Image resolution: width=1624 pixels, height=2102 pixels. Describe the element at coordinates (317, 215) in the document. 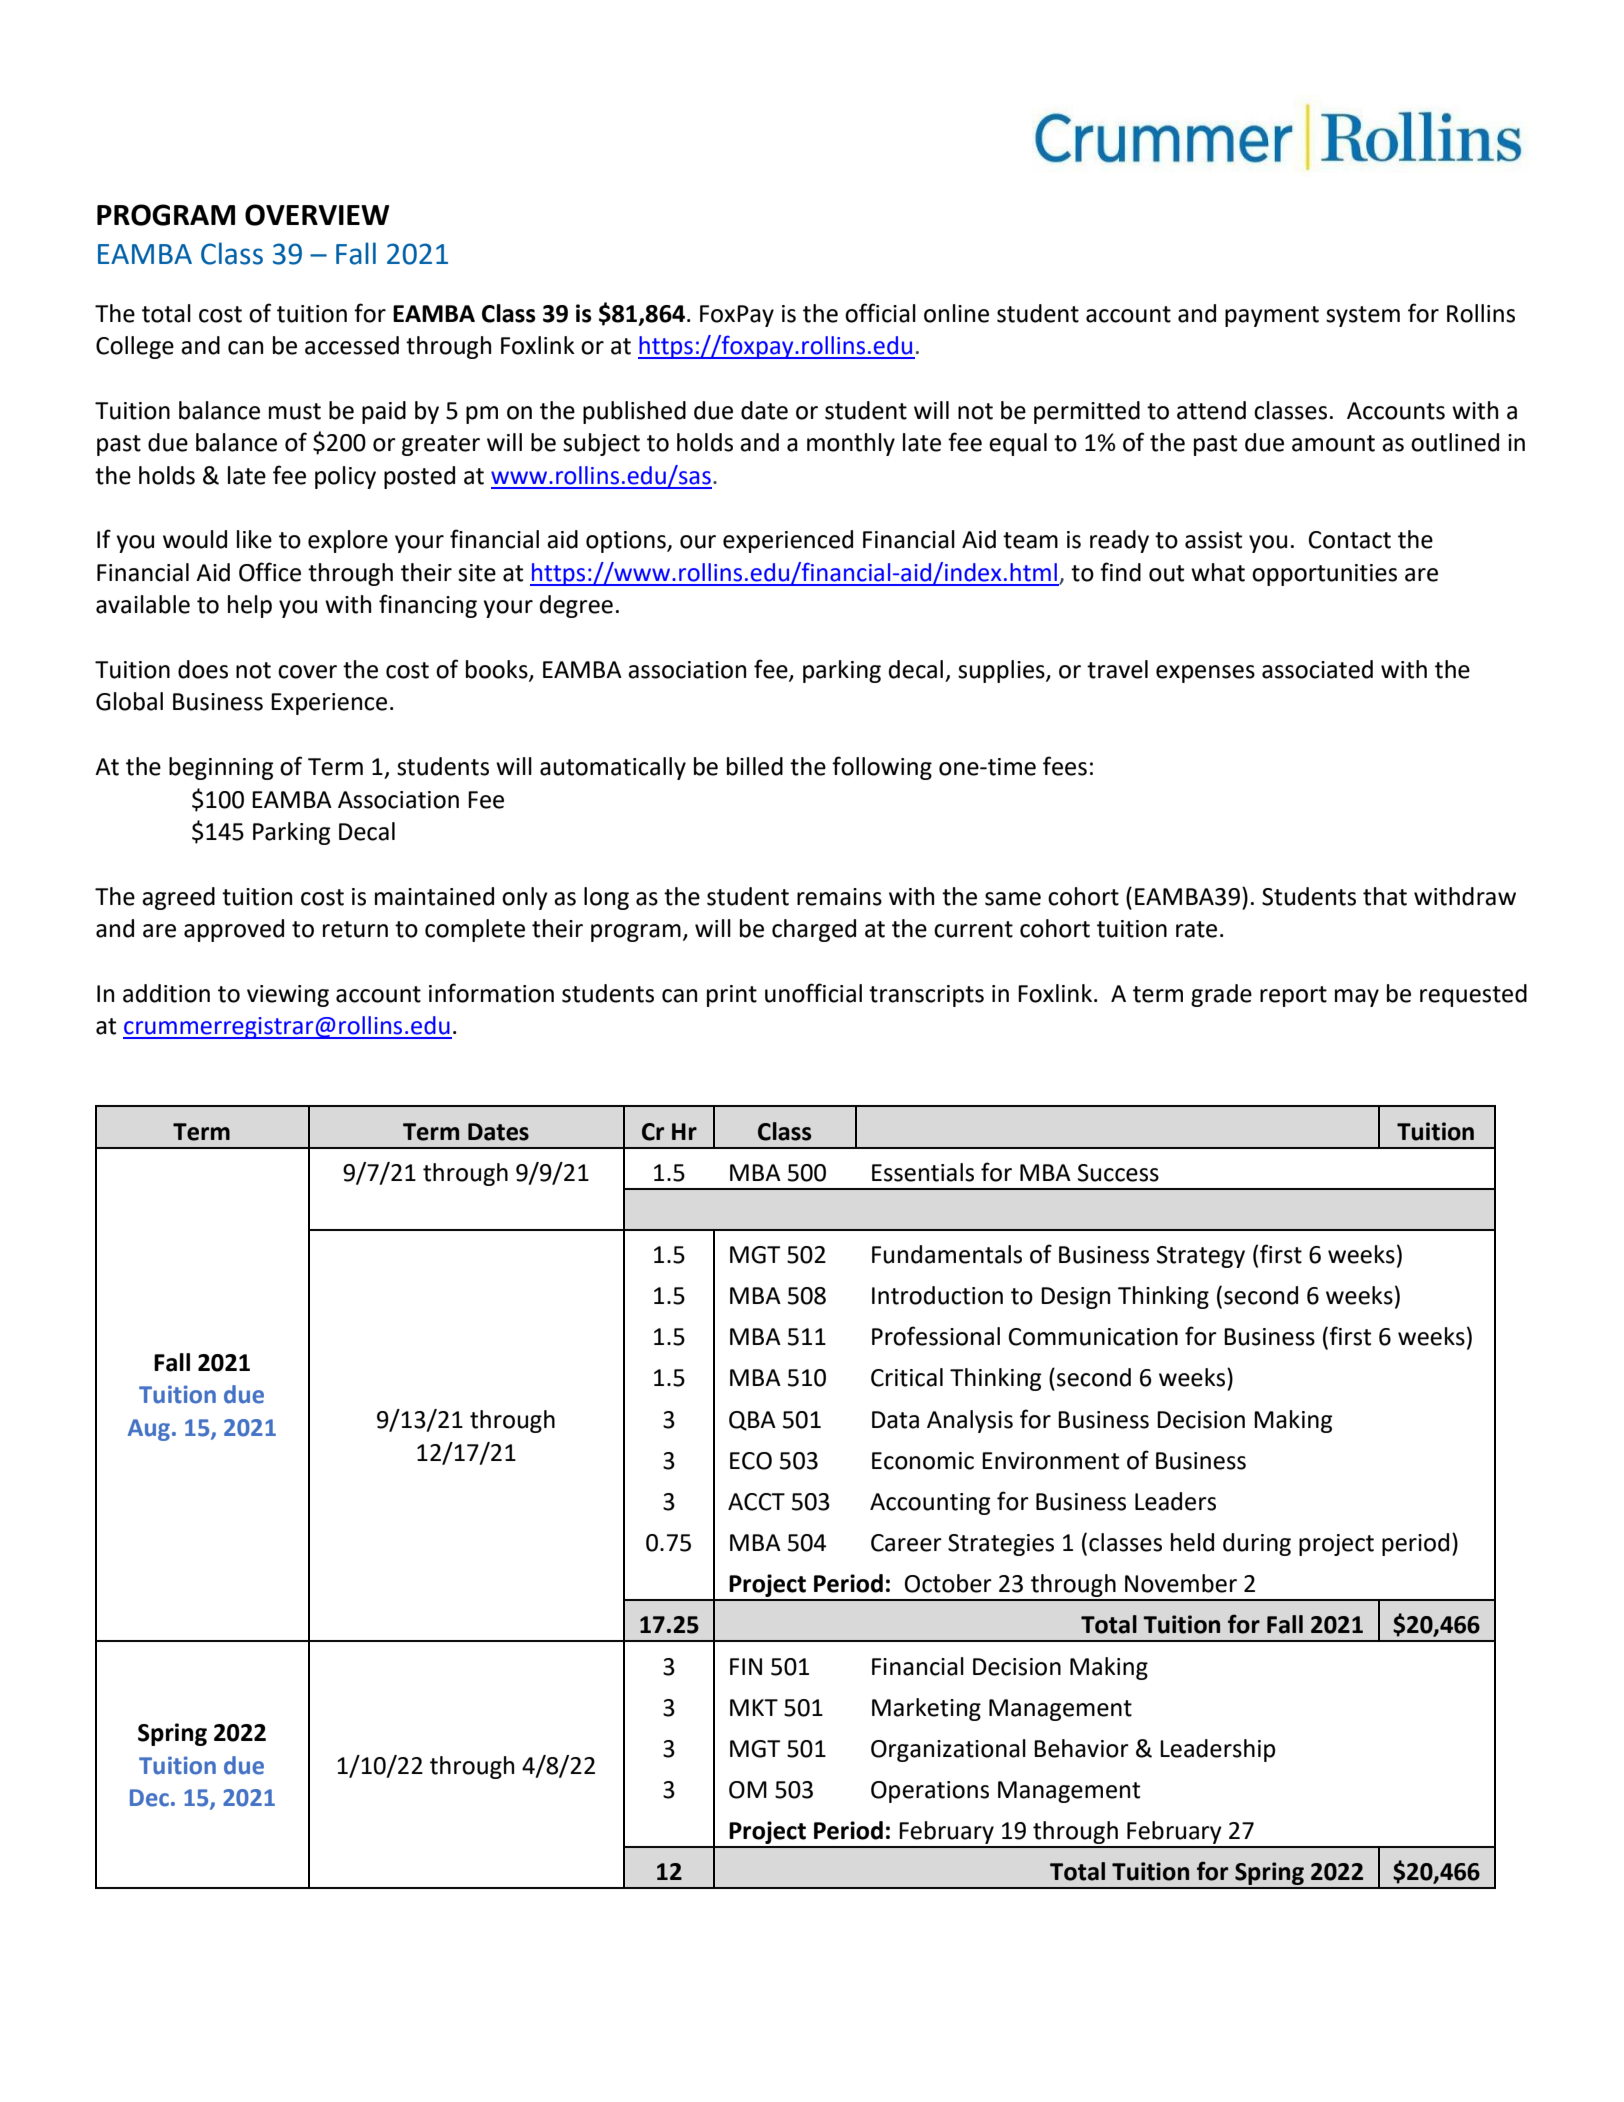

I see `OVERVIEW` at that location.
